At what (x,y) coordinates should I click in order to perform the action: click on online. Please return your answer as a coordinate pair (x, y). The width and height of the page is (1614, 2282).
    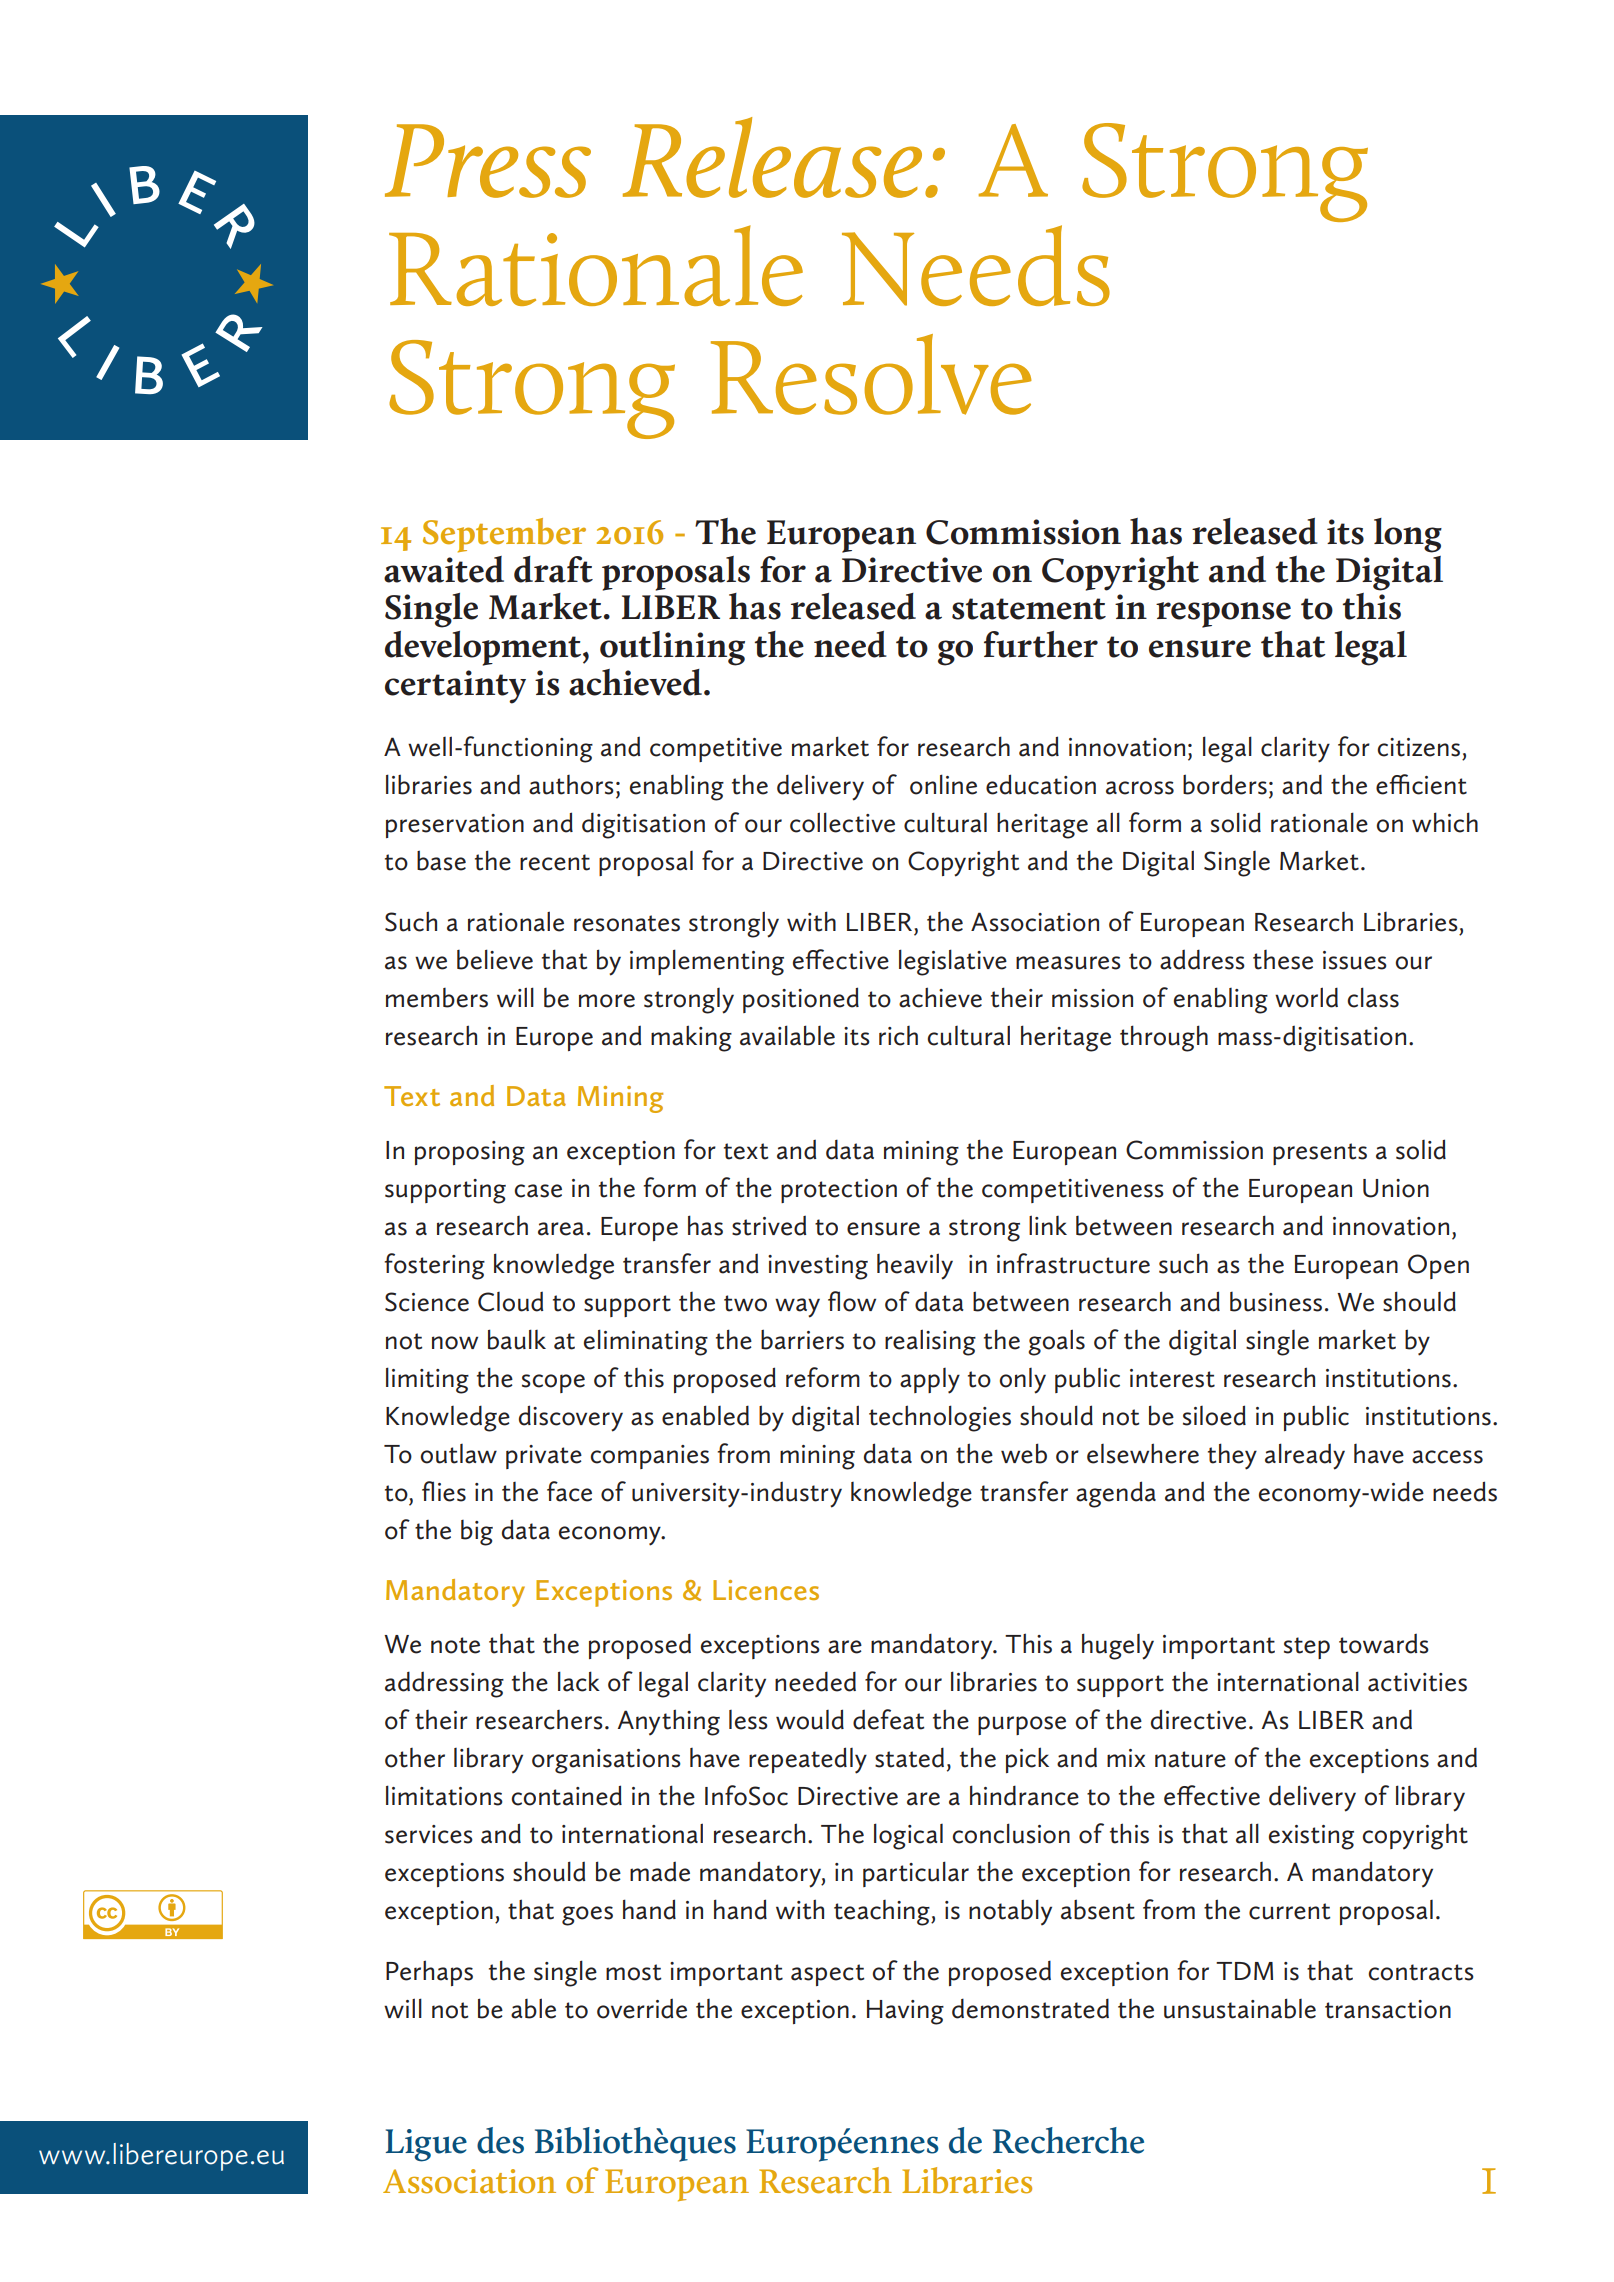
    Looking at the image, I should click on (943, 784).
